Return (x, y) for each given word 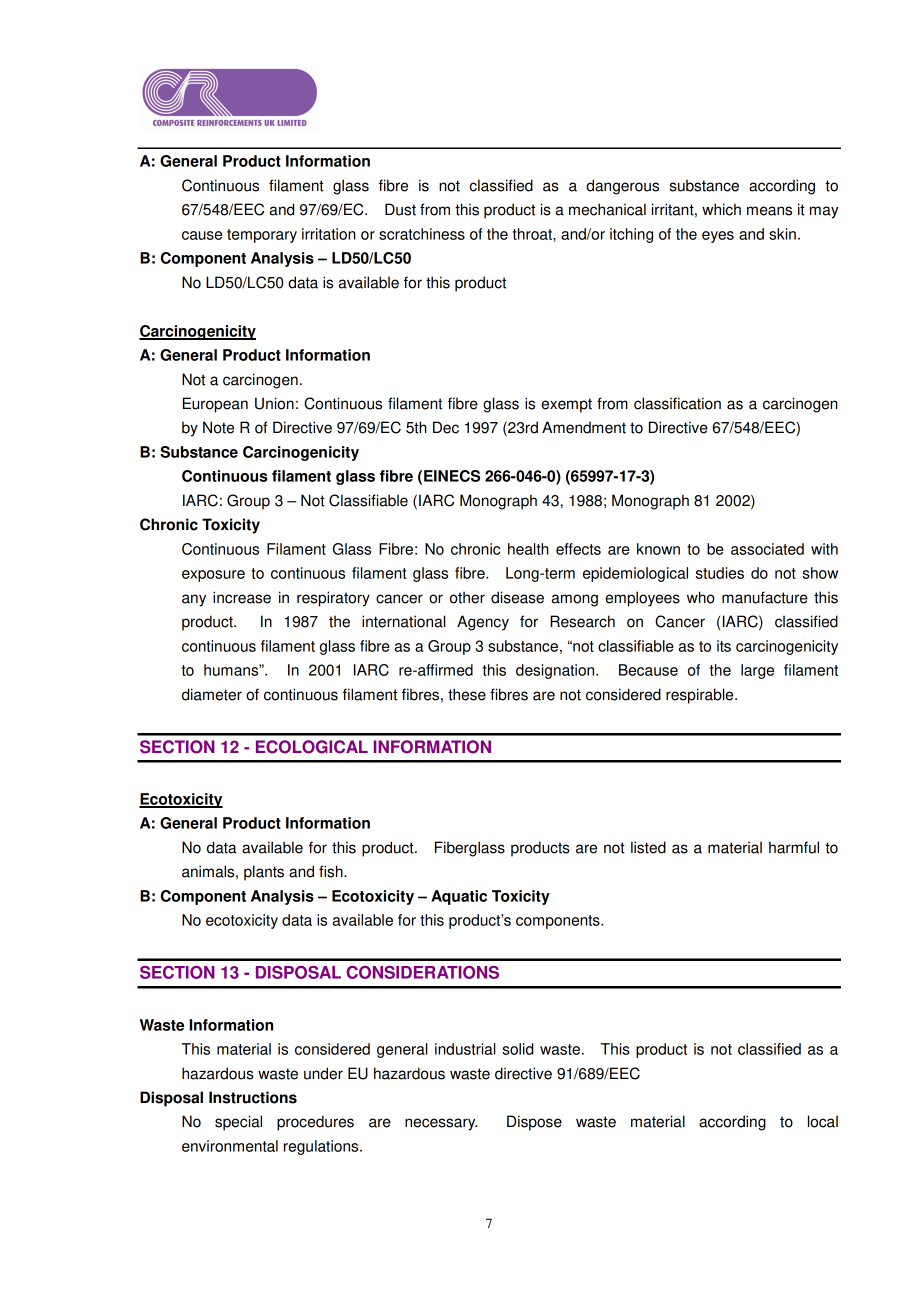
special (238, 1123)
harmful (794, 847)
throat (533, 235)
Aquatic (459, 897)
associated (767, 549)
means (769, 211)
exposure (213, 576)
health (528, 549)
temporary (262, 236)
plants (264, 873)
